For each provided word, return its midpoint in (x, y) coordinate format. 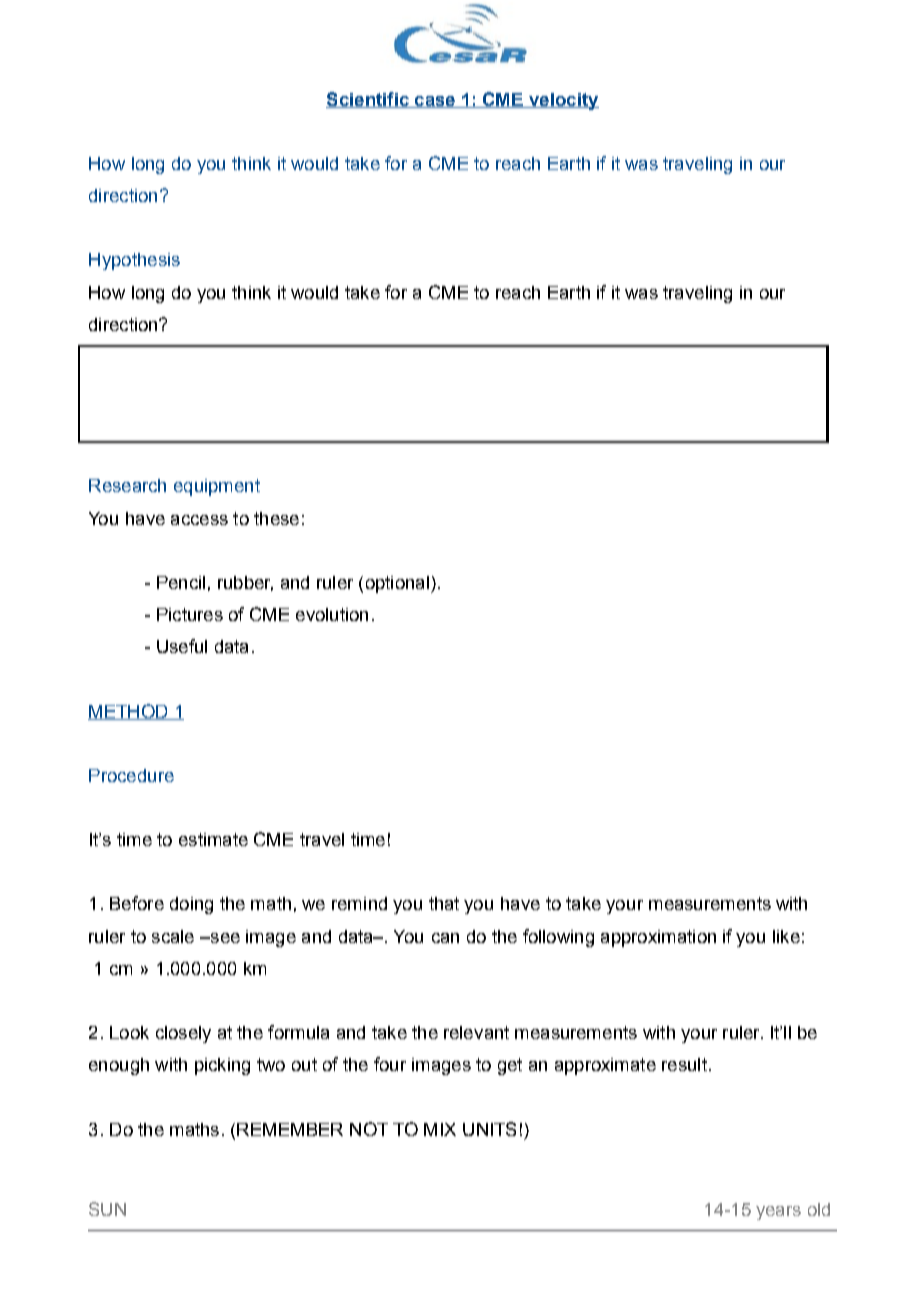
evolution (332, 614)
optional (397, 584)
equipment (217, 487)
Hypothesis (134, 261)
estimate (213, 839)
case (435, 102)
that (444, 903)
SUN (107, 1209)
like (786, 936)
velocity (563, 101)
